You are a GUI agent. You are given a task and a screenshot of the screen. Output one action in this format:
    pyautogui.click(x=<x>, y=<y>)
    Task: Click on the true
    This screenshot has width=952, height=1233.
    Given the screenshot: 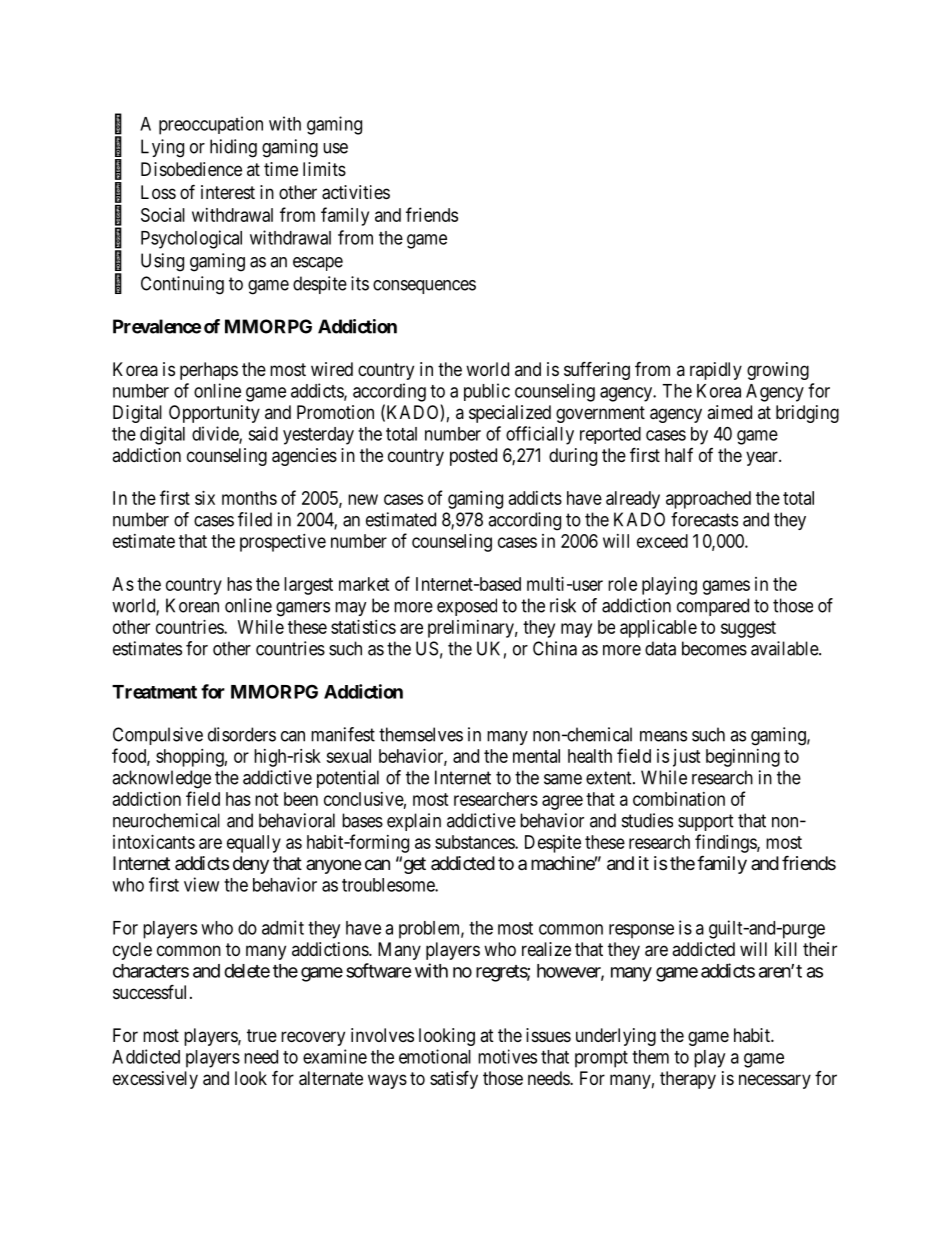 What is the action you would take?
    pyautogui.click(x=262, y=1035)
